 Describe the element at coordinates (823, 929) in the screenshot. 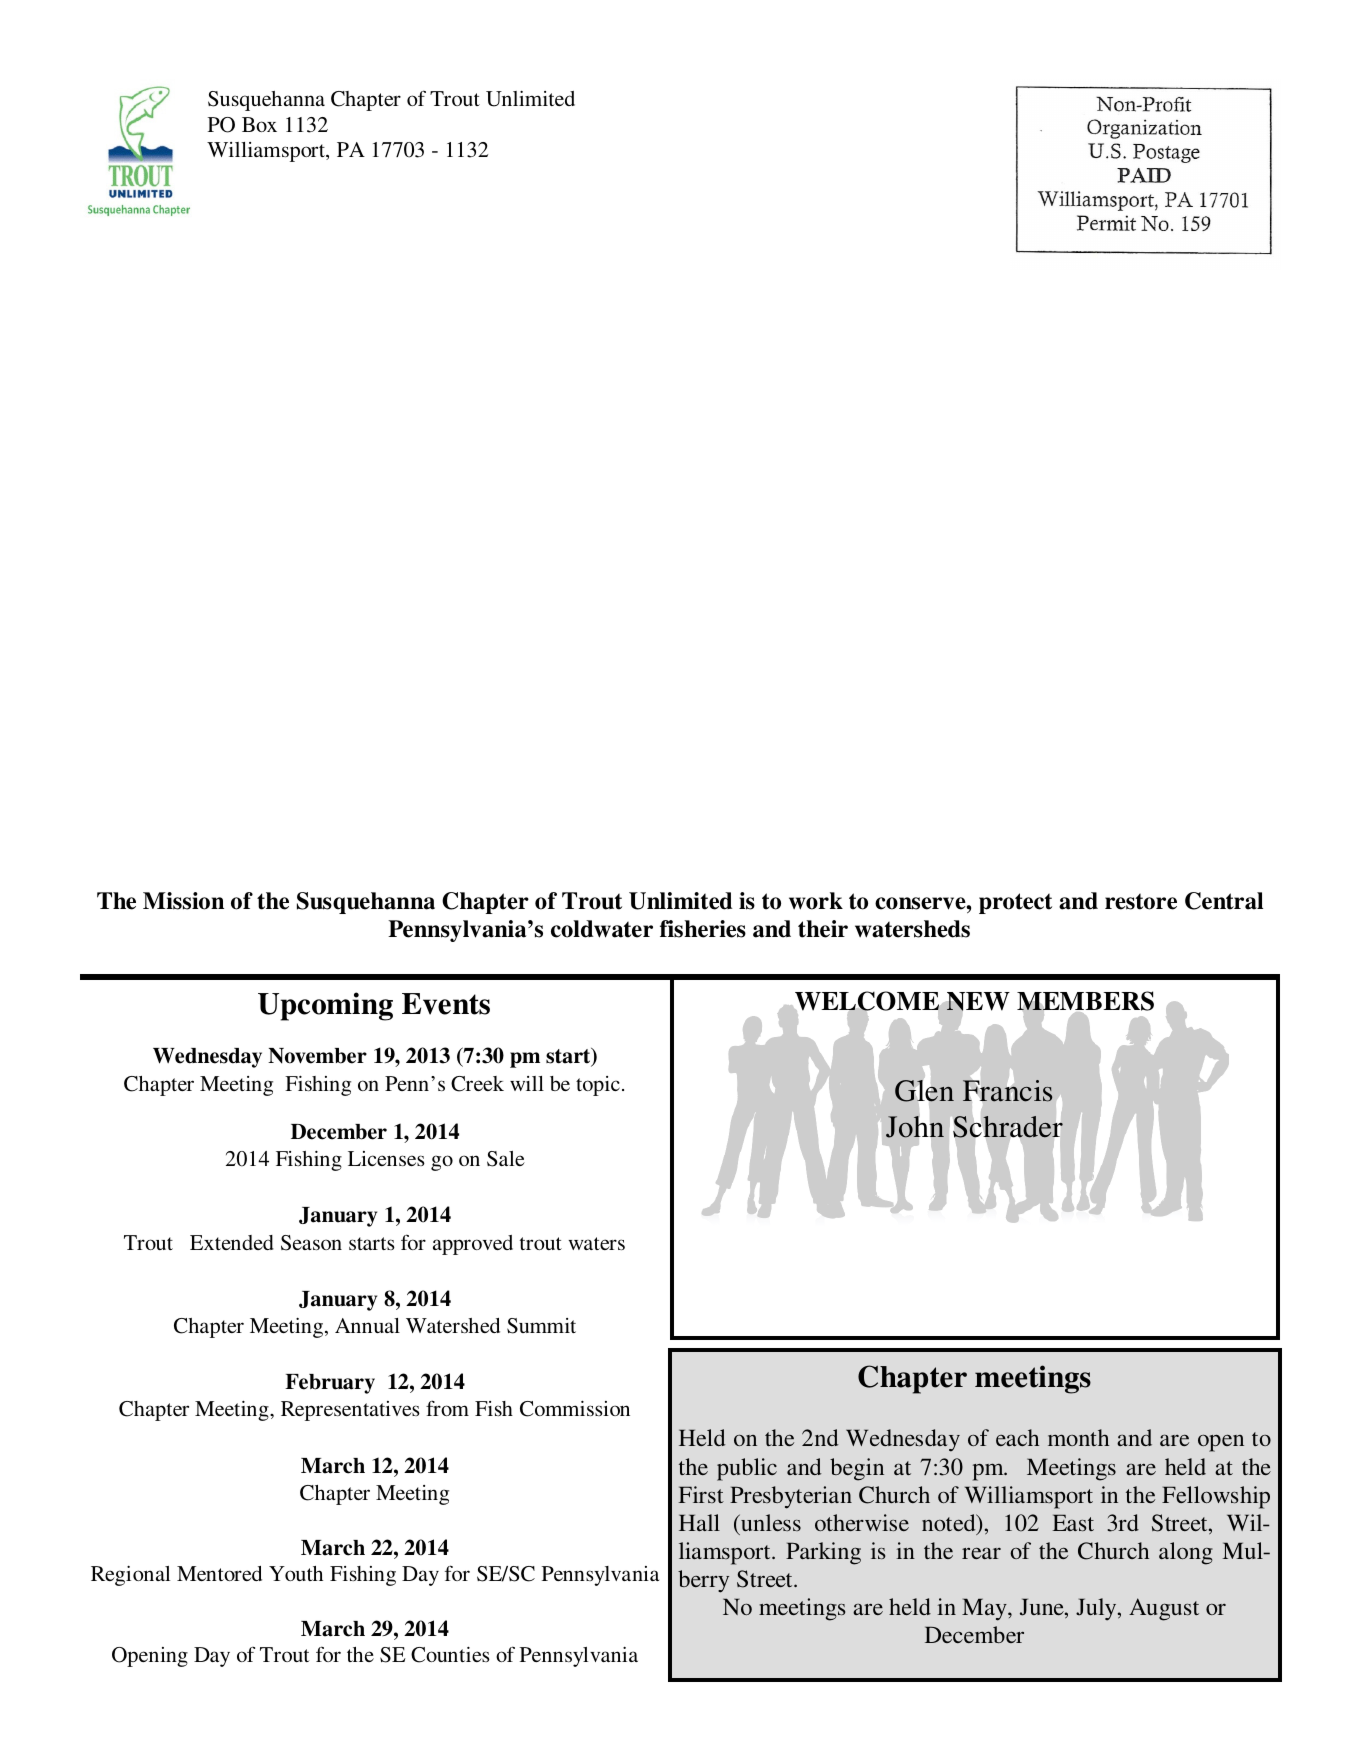

I see `their` at that location.
